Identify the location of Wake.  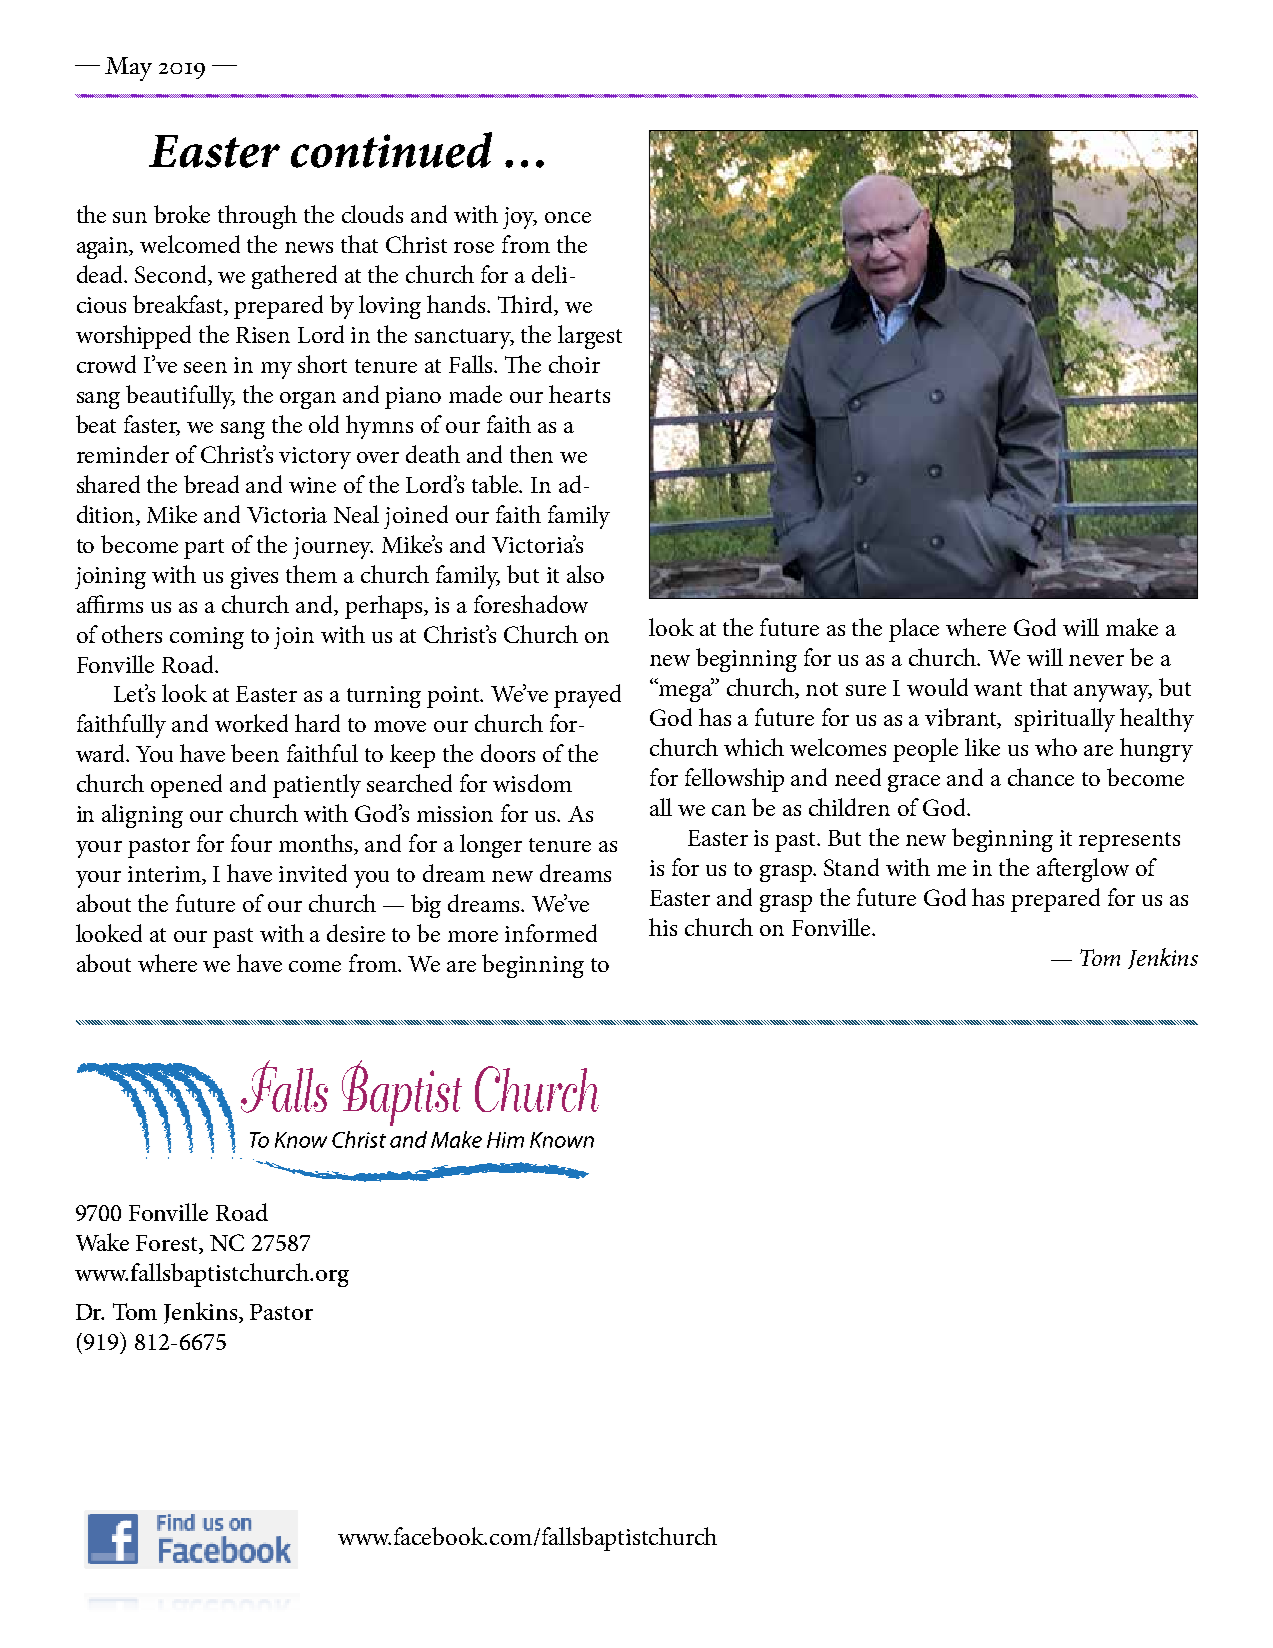
(102, 1242).
